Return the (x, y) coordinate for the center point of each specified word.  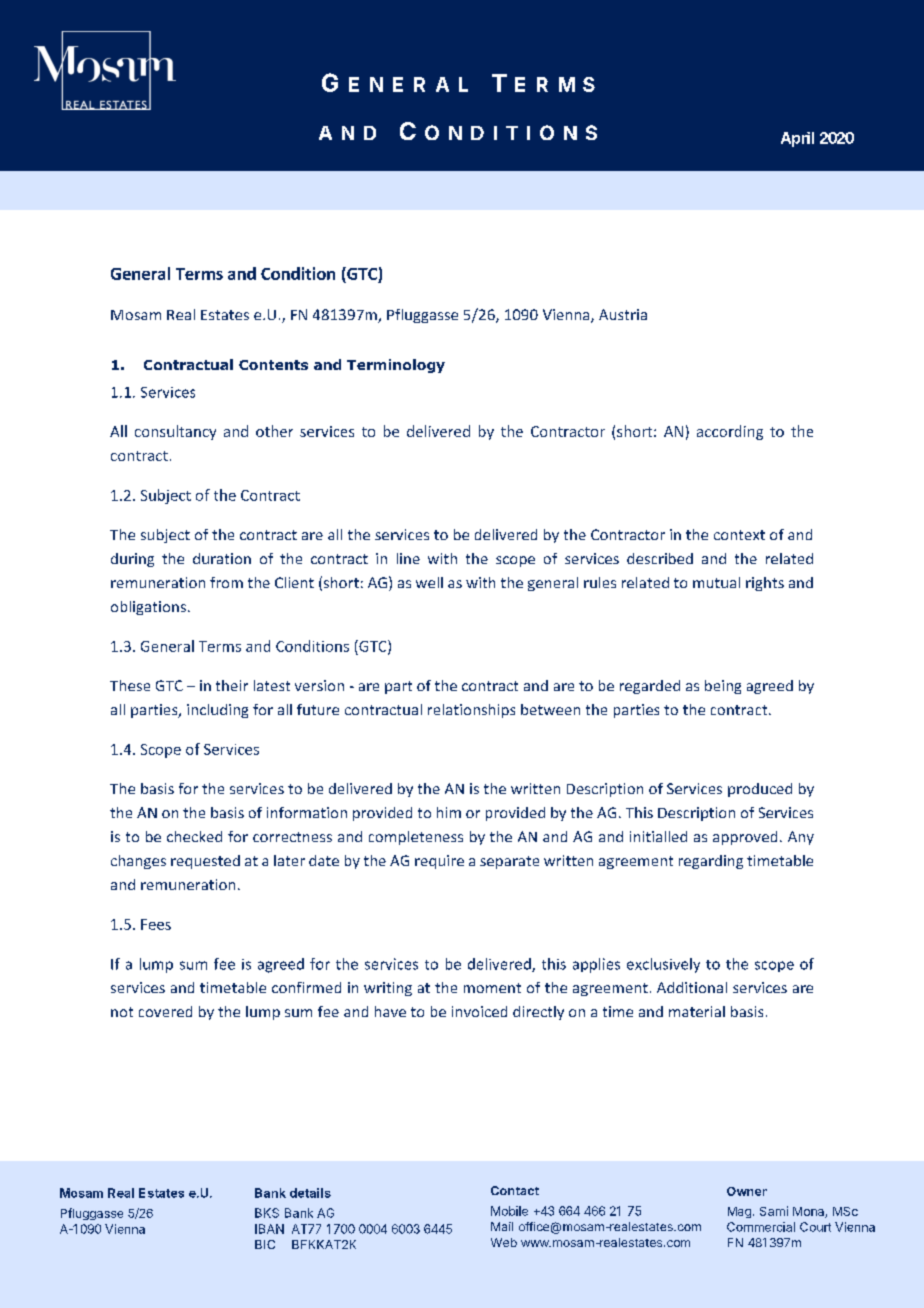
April (797, 139)
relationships (471, 711)
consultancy (175, 432)
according (730, 432)
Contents (273, 365)
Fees (156, 924)
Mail (502, 1226)
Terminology (396, 366)
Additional (692, 987)
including (217, 711)
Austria (623, 314)
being (723, 687)
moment (492, 988)
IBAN (269, 1229)
